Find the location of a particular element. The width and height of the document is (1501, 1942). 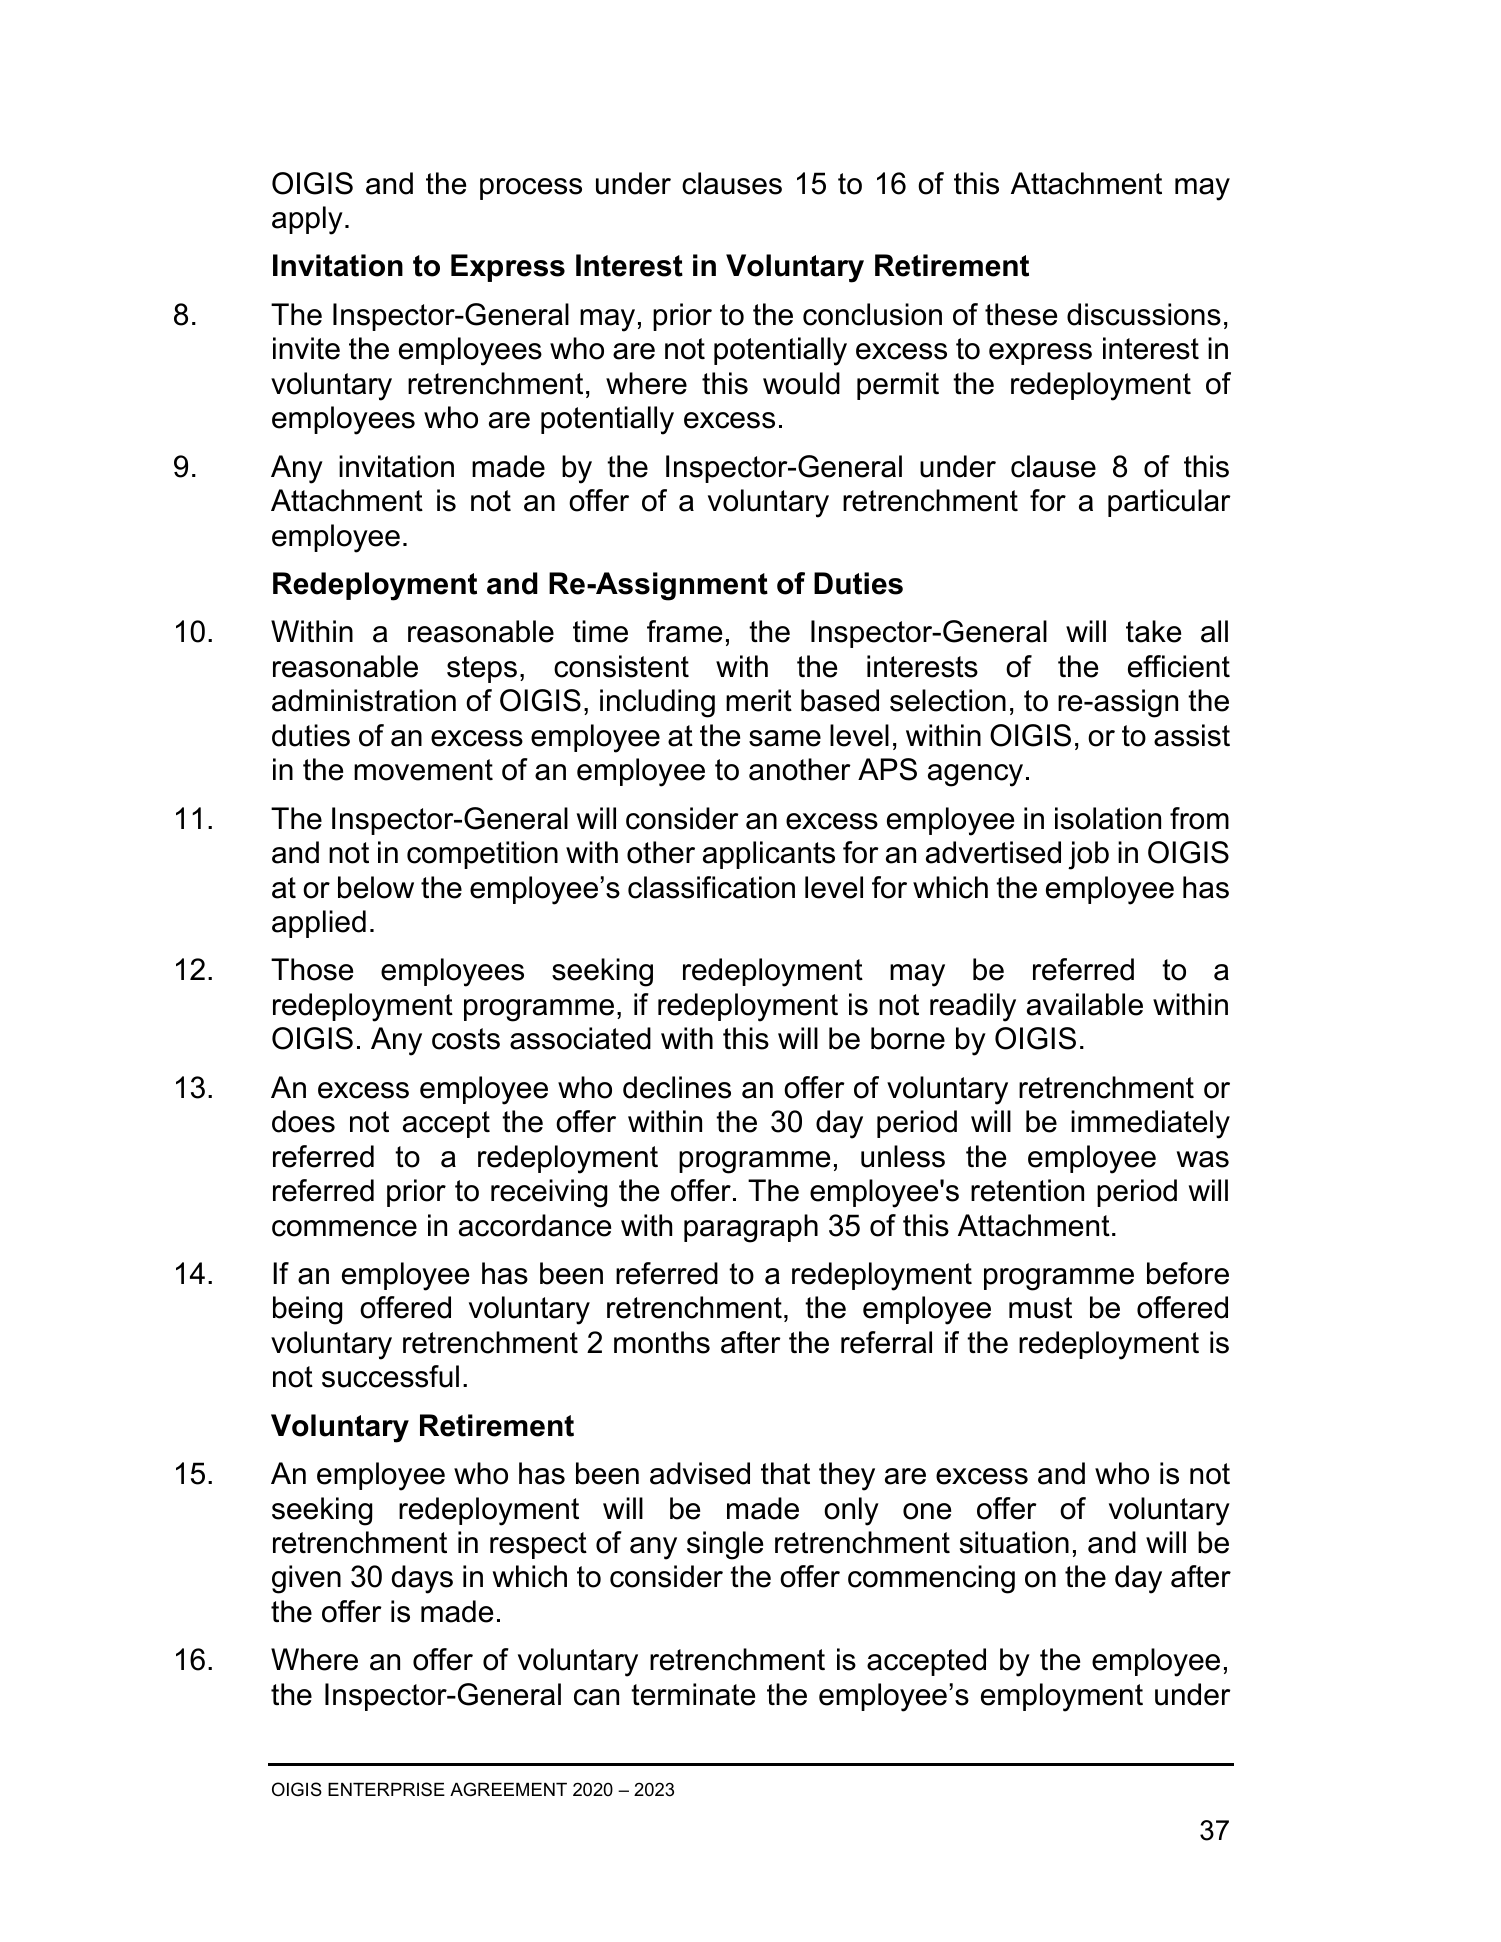

same is located at coordinates (785, 738).
